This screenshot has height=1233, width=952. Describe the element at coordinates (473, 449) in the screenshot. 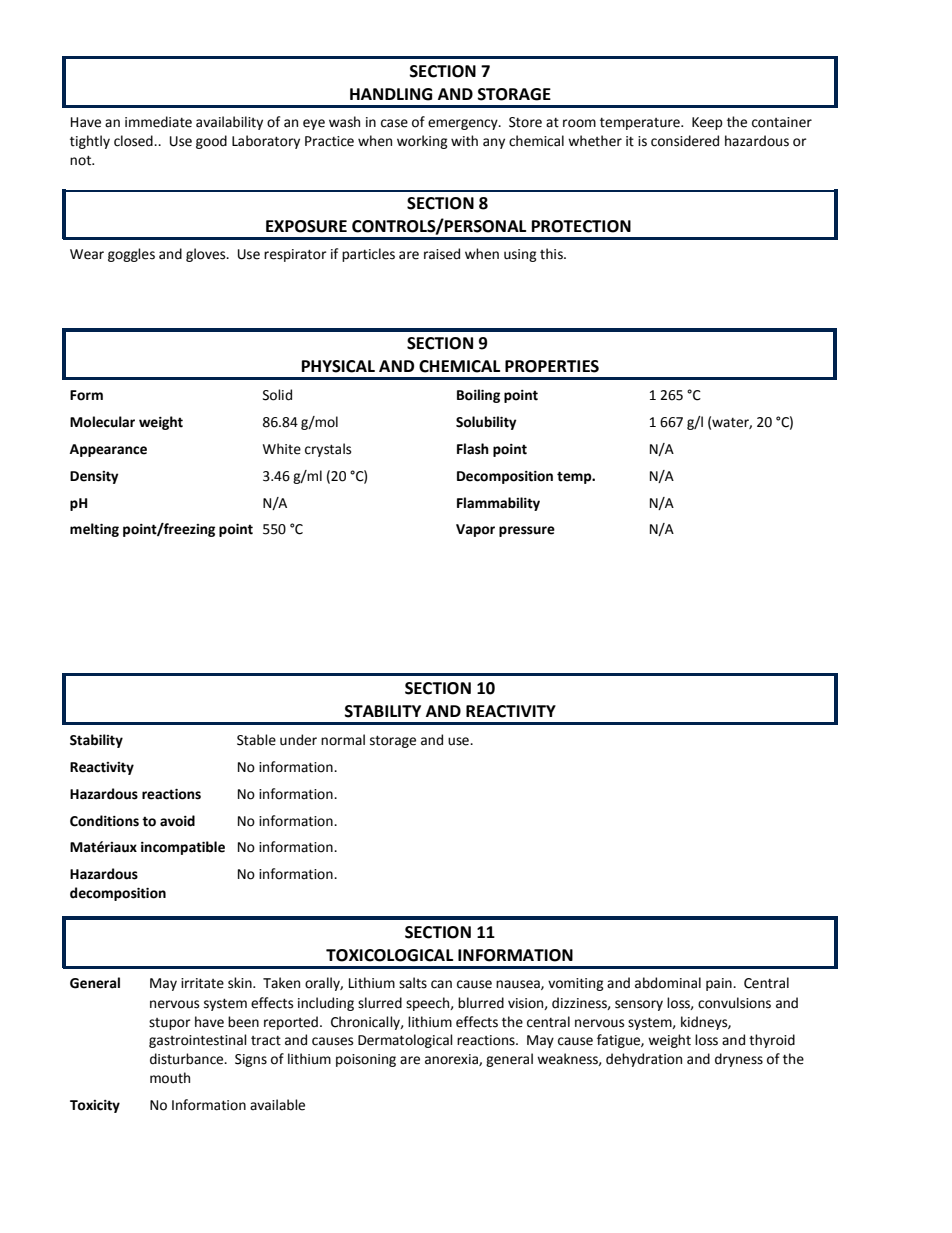

I see `Flash` at that location.
